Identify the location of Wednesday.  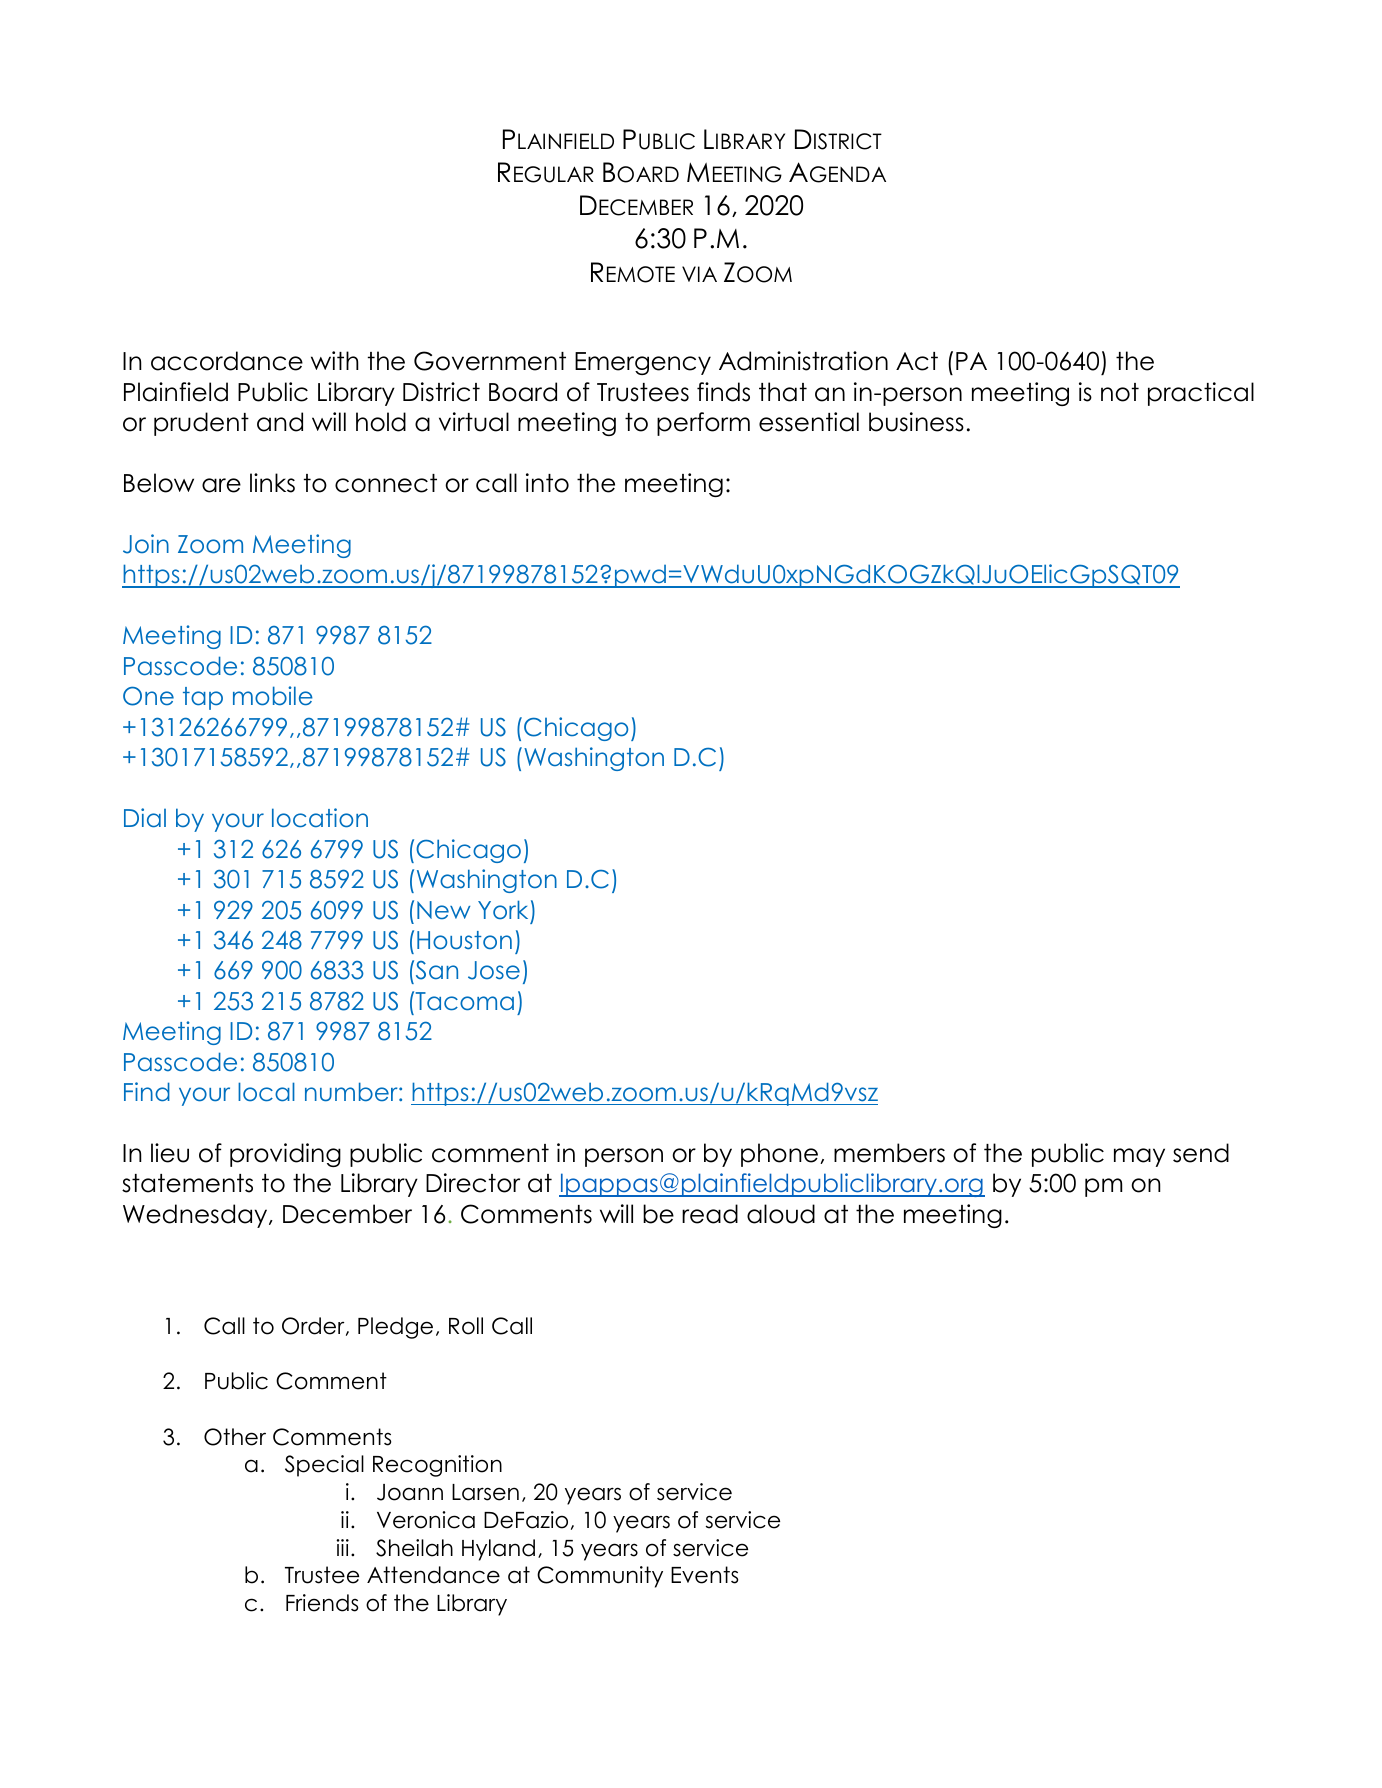
(196, 1216).
